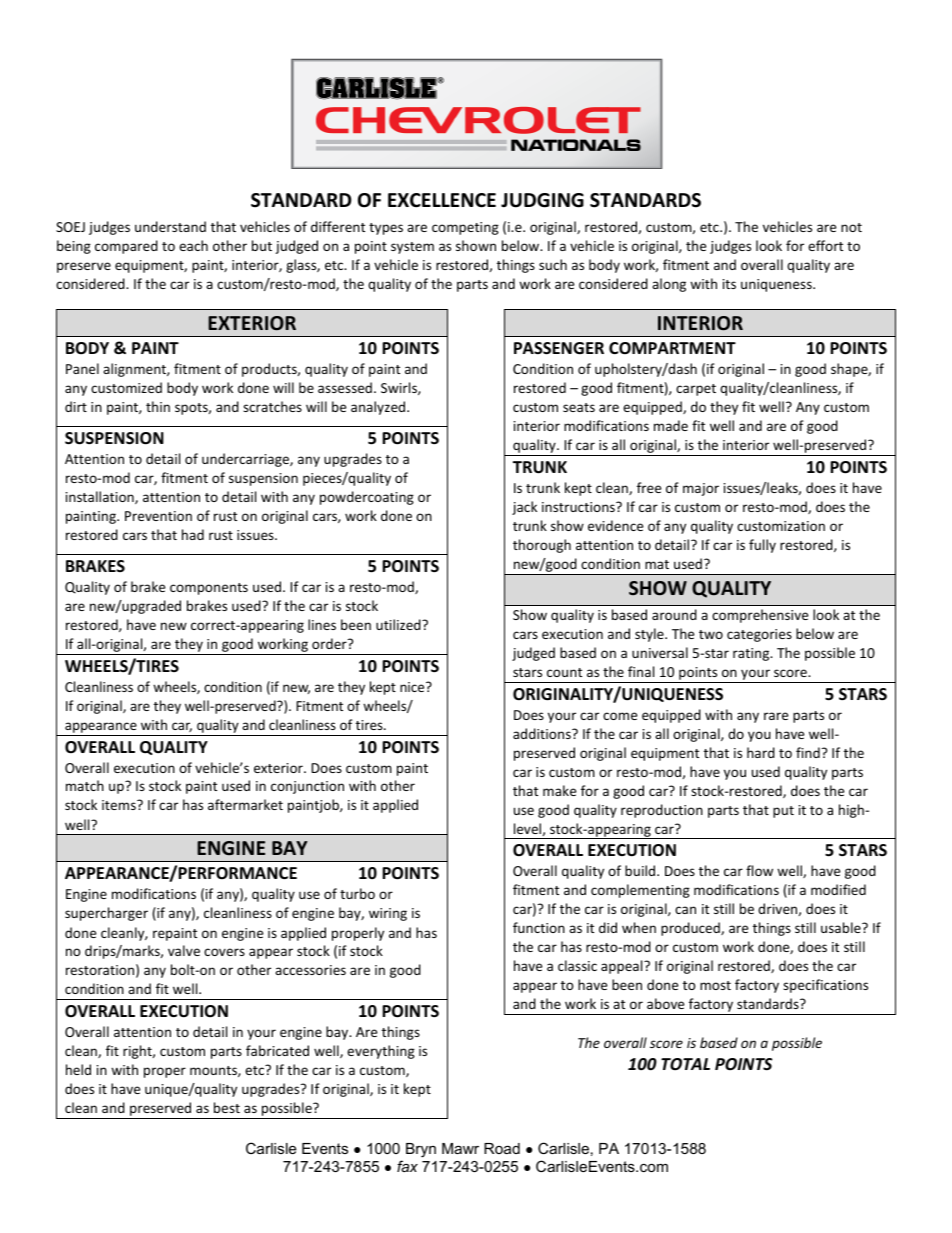  Describe the element at coordinates (193, 534) in the image. I see `had` at that location.
